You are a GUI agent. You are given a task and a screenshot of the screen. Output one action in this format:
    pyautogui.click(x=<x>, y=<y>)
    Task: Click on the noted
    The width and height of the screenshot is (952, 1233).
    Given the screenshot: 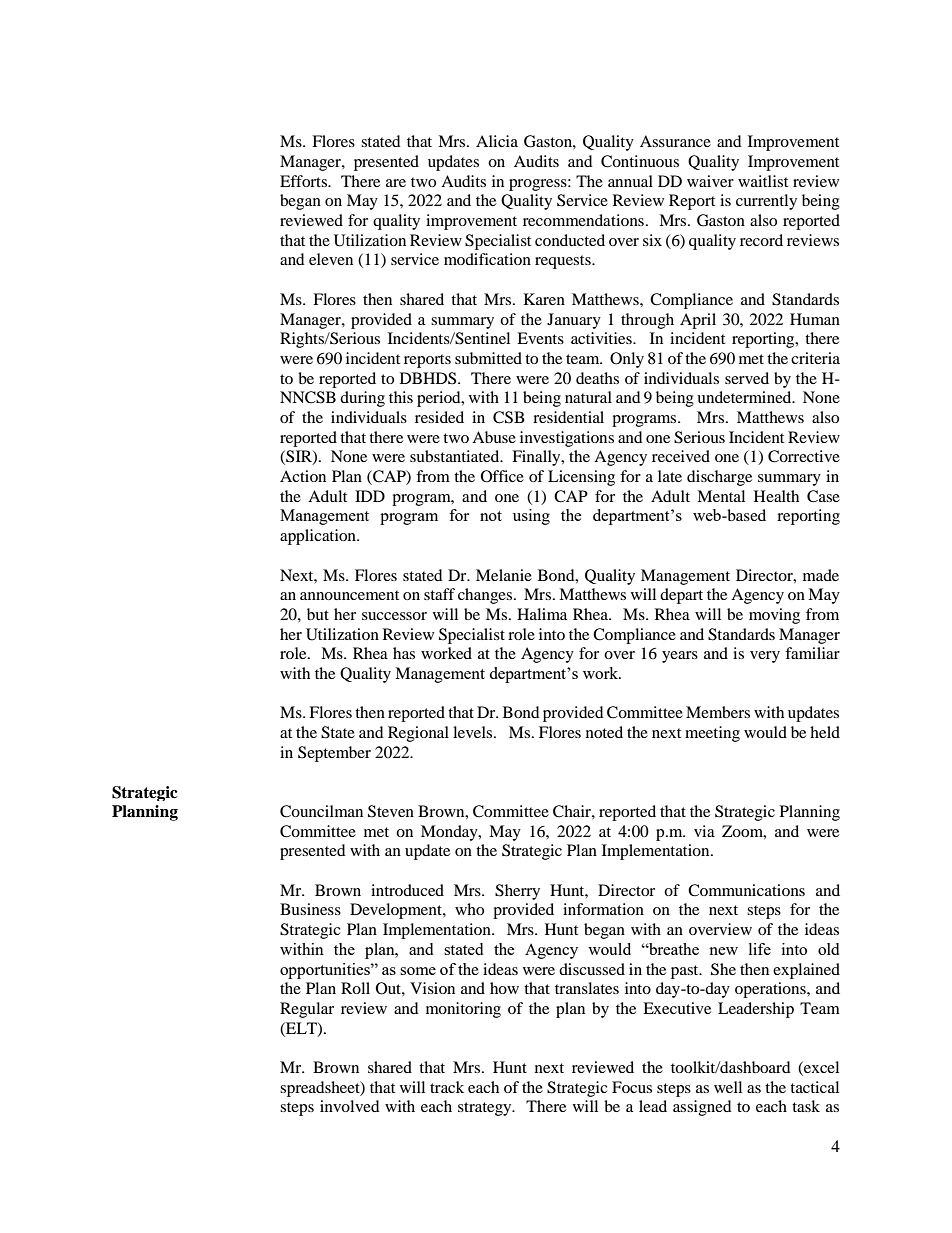 What is the action you would take?
    pyautogui.click(x=604, y=732)
